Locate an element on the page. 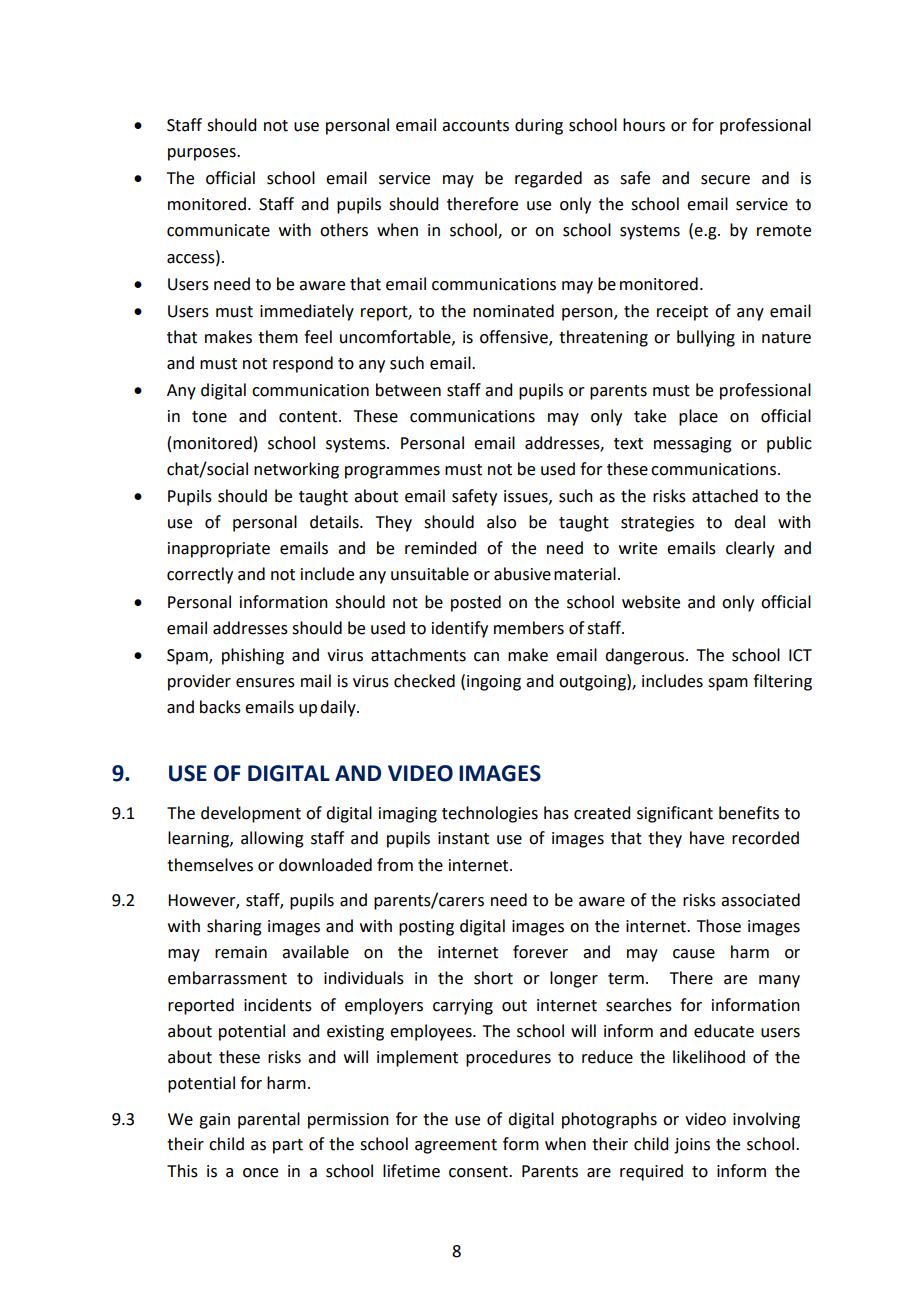  remain is located at coordinates (241, 952).
